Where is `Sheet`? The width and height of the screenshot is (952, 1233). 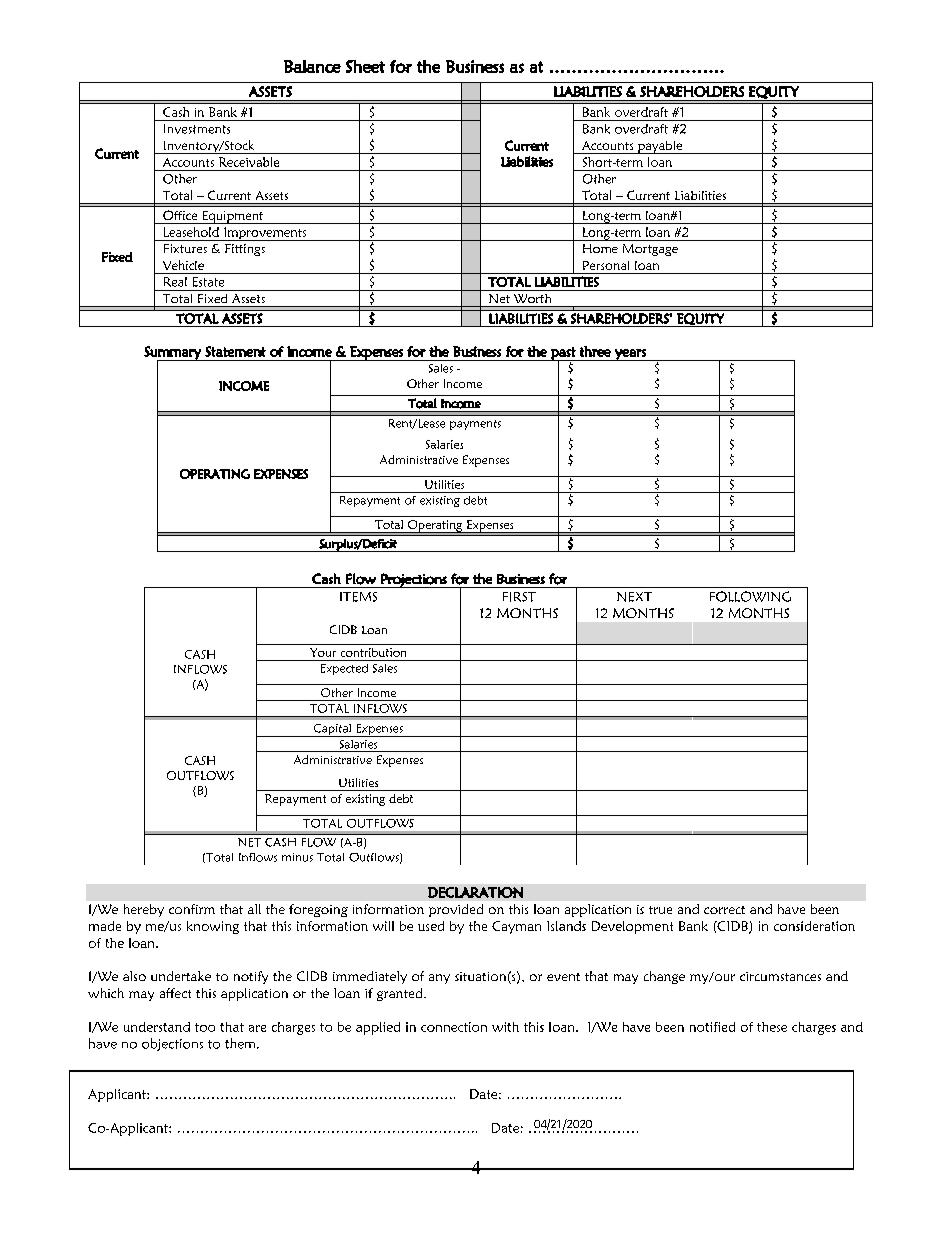 Sheet is located at coordinates (365, 66).
